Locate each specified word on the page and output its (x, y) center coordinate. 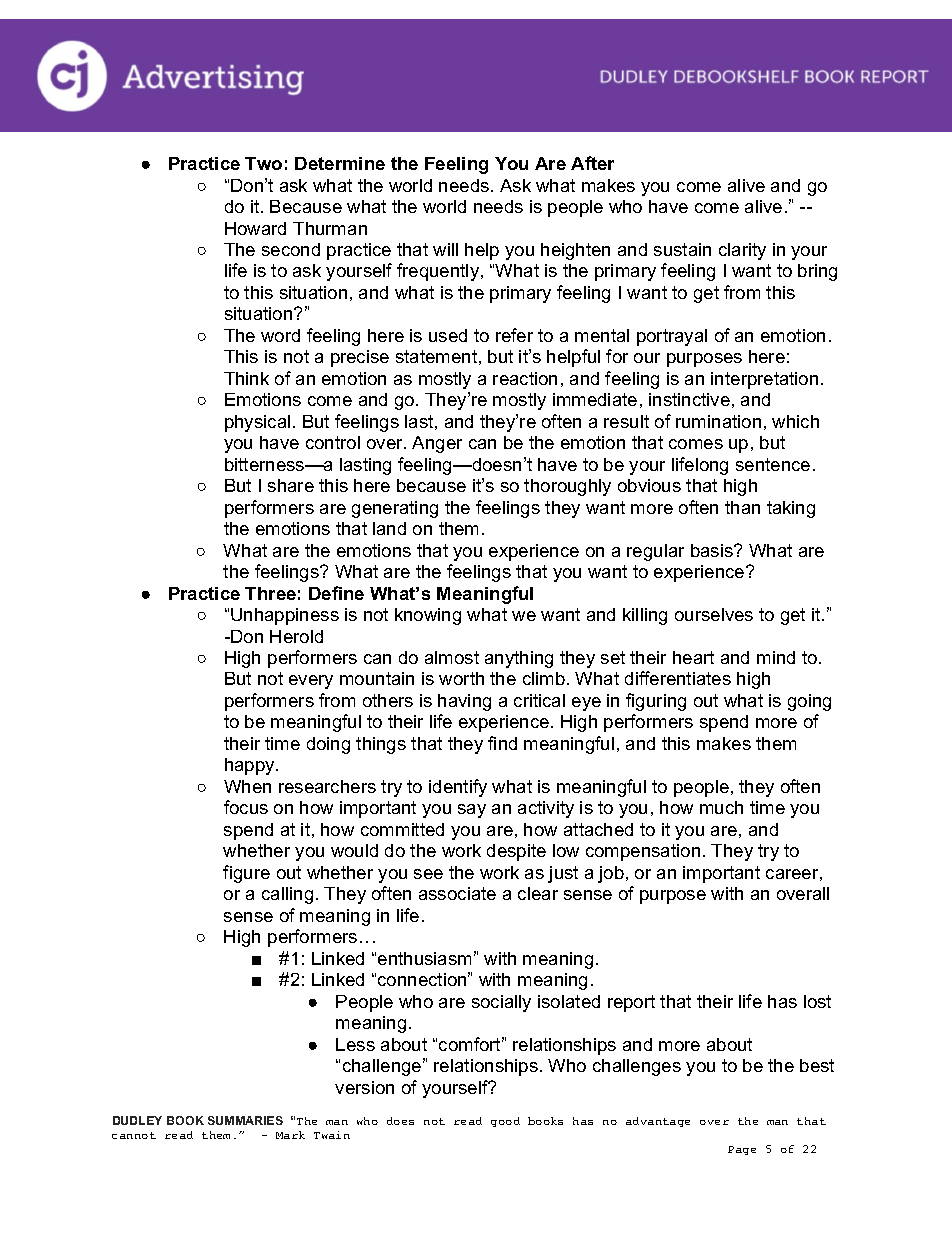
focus (246, 807)
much (721, 807)
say (472, 811)
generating (395, 509)
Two (263, 163)
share (291, 485)
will (445, 249)
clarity (742, 251)
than (742, 507)
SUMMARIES (245, 1120)
